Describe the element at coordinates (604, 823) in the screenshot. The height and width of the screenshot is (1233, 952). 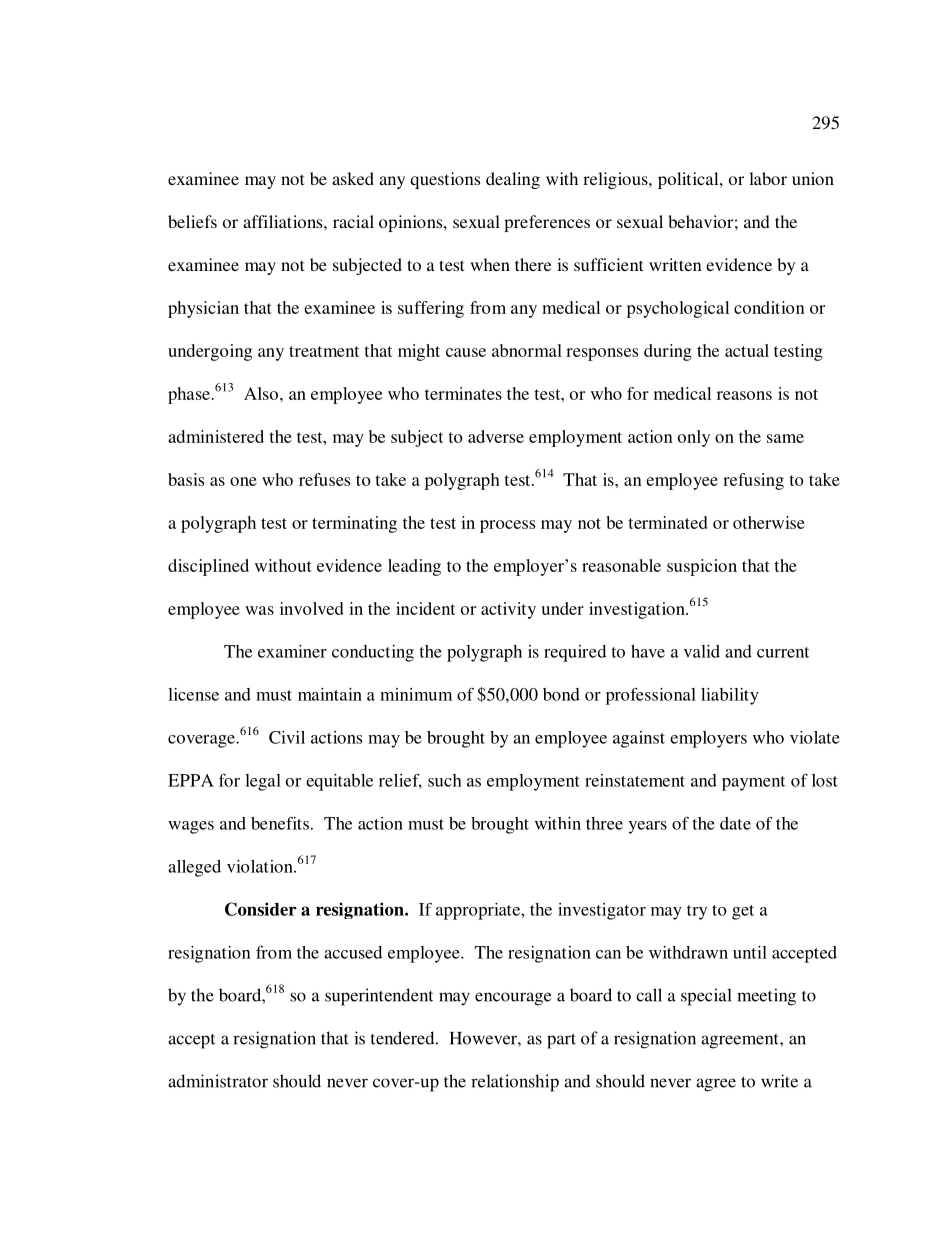
I see `three` at that location.
